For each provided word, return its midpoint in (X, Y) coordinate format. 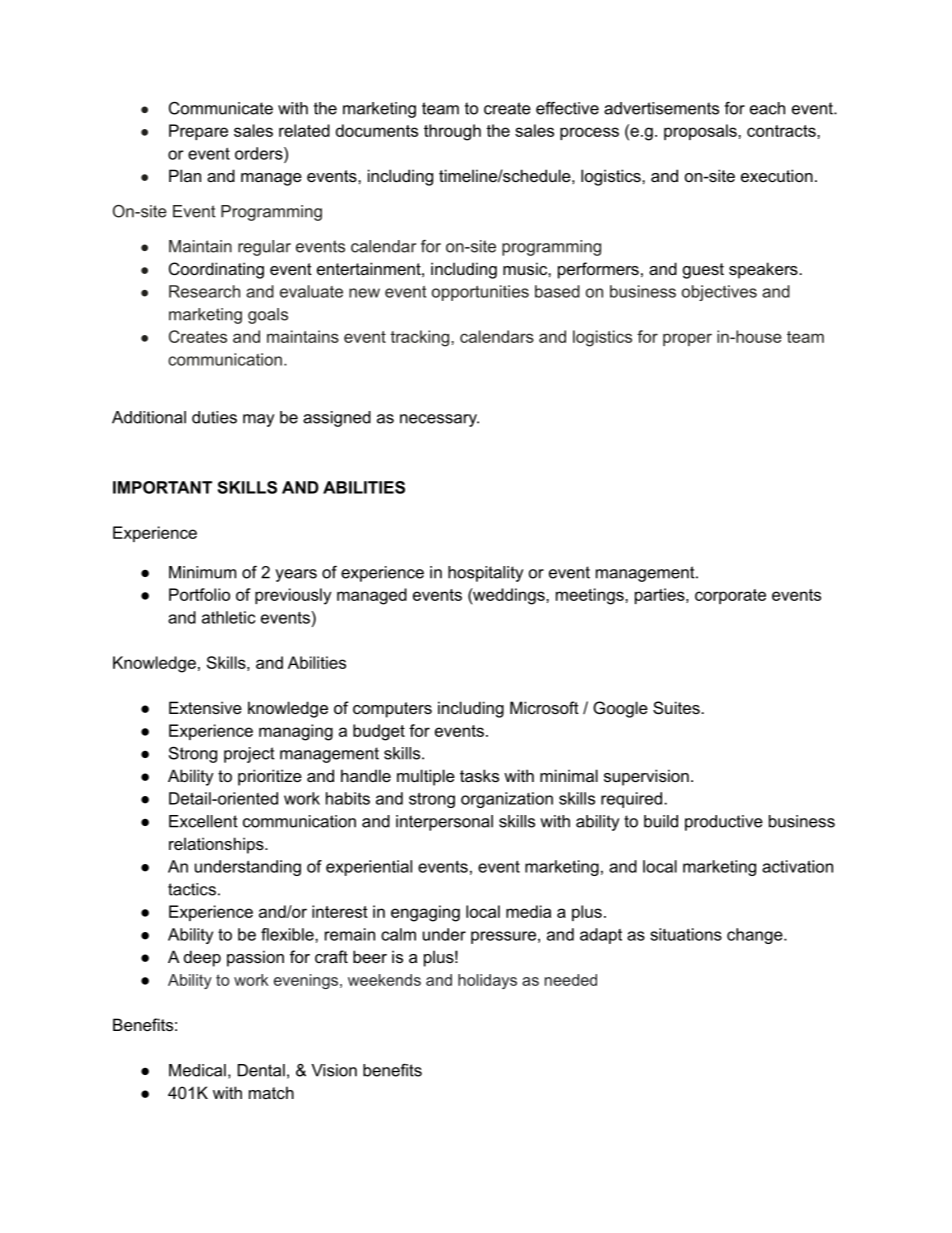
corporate (730, 596)
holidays (487, 981)
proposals (701, 132)
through (452, 132)
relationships (217, 845)
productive (724, 823)
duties (214, 417)
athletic (228, 617)
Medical (197, 1070)
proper (687, 339)
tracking (421, 338)
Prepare (198, 132)
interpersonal (444, 823)
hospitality (485, 574)
